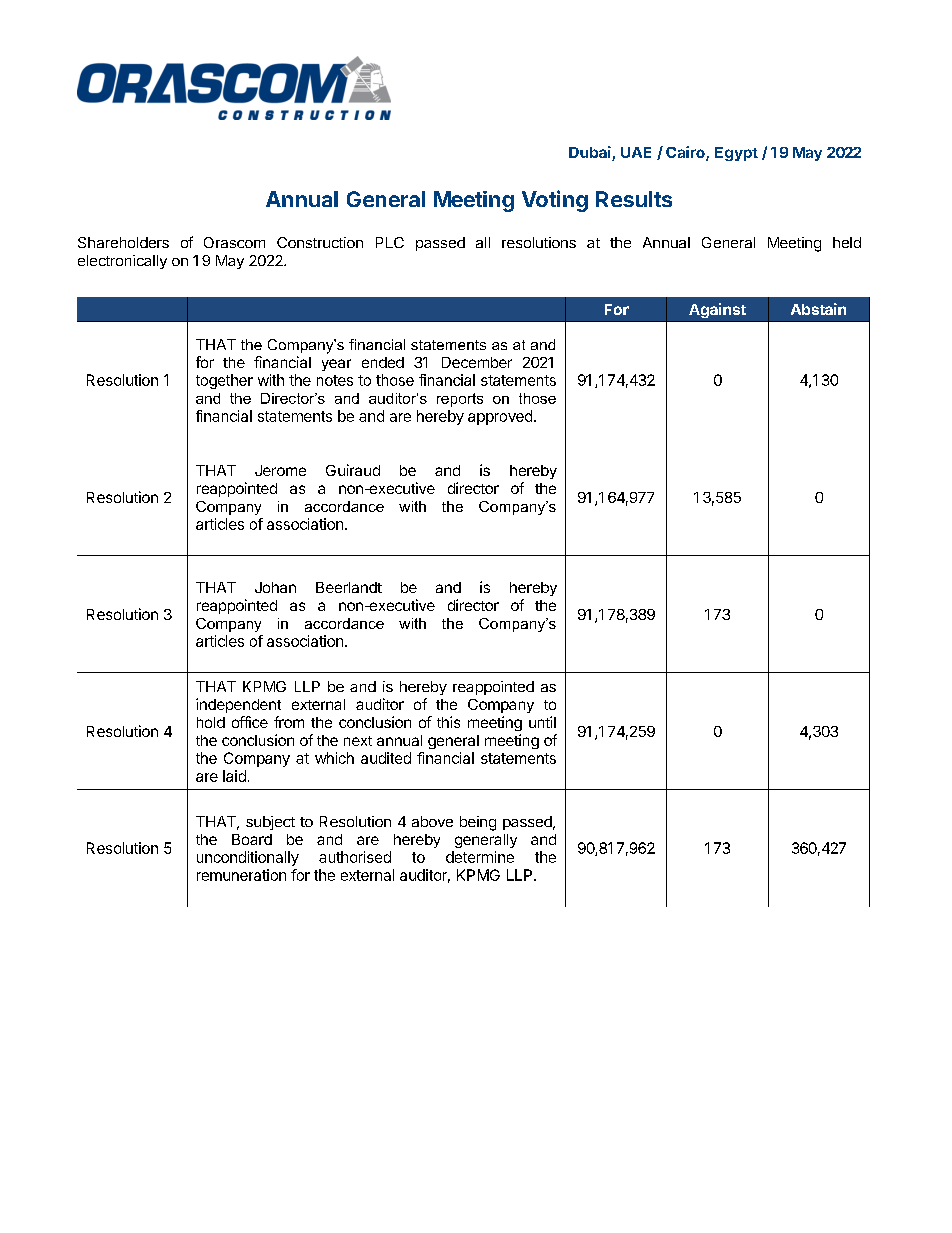 Image resolution: width=952 pixels, height=1233 pixels. What do you see at coordinates (555, 201) in the document?
I see `Voting` at bounding box center [555, 201].
